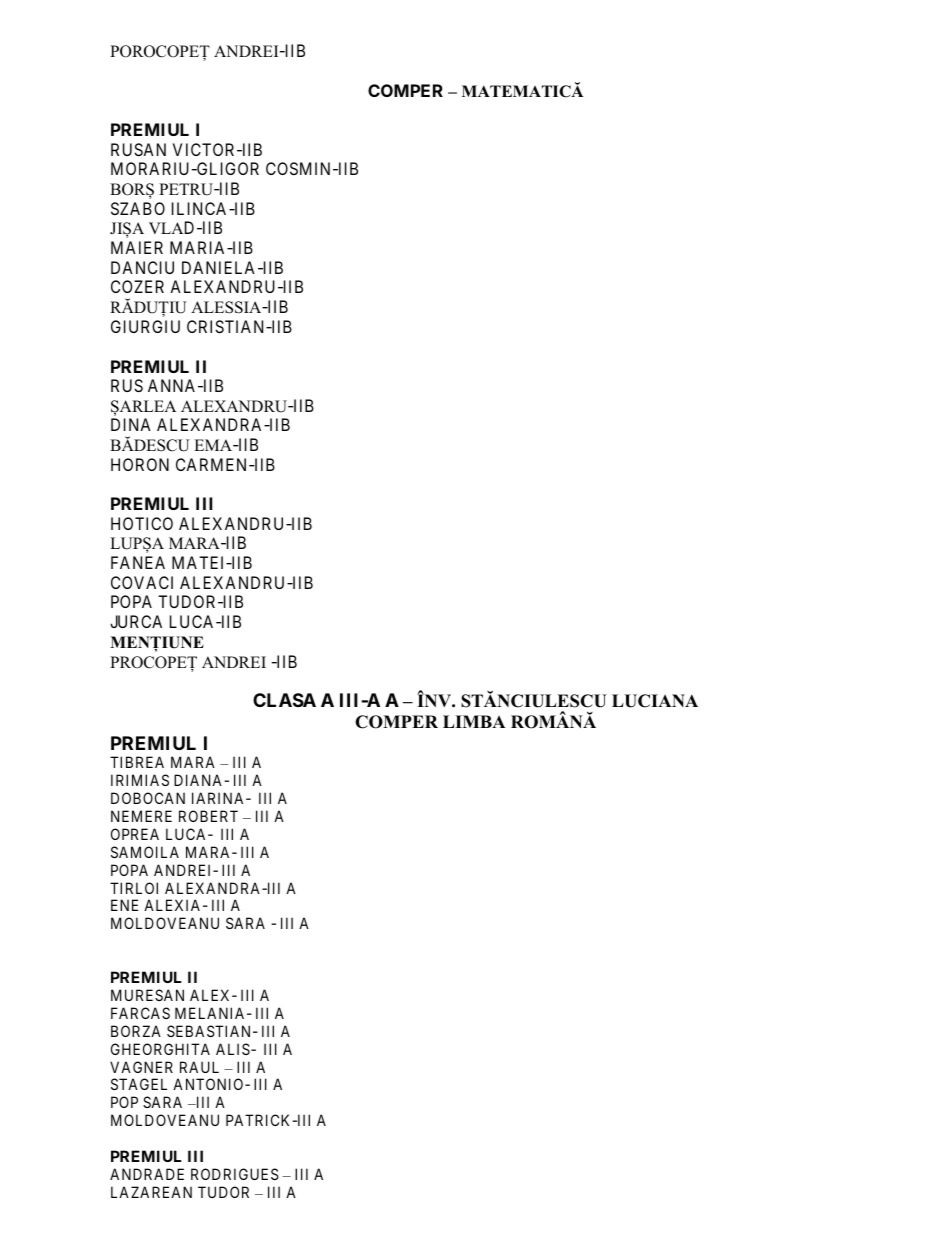  Describe the element at coordinates (655, 701) in the document. I see `LUCIANA` at that location.
